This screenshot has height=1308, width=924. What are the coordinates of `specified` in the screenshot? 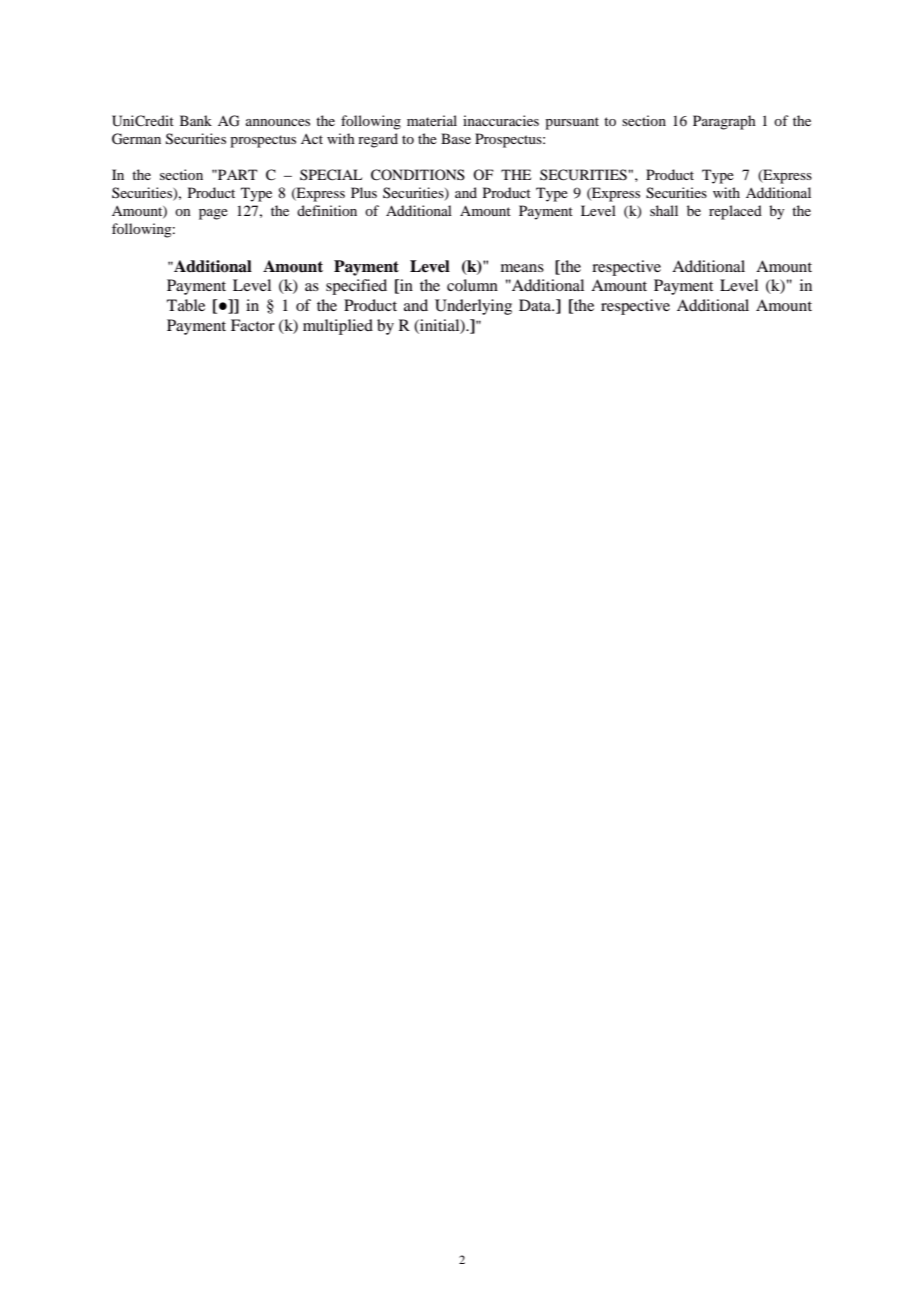 It's located at (356, 287).
